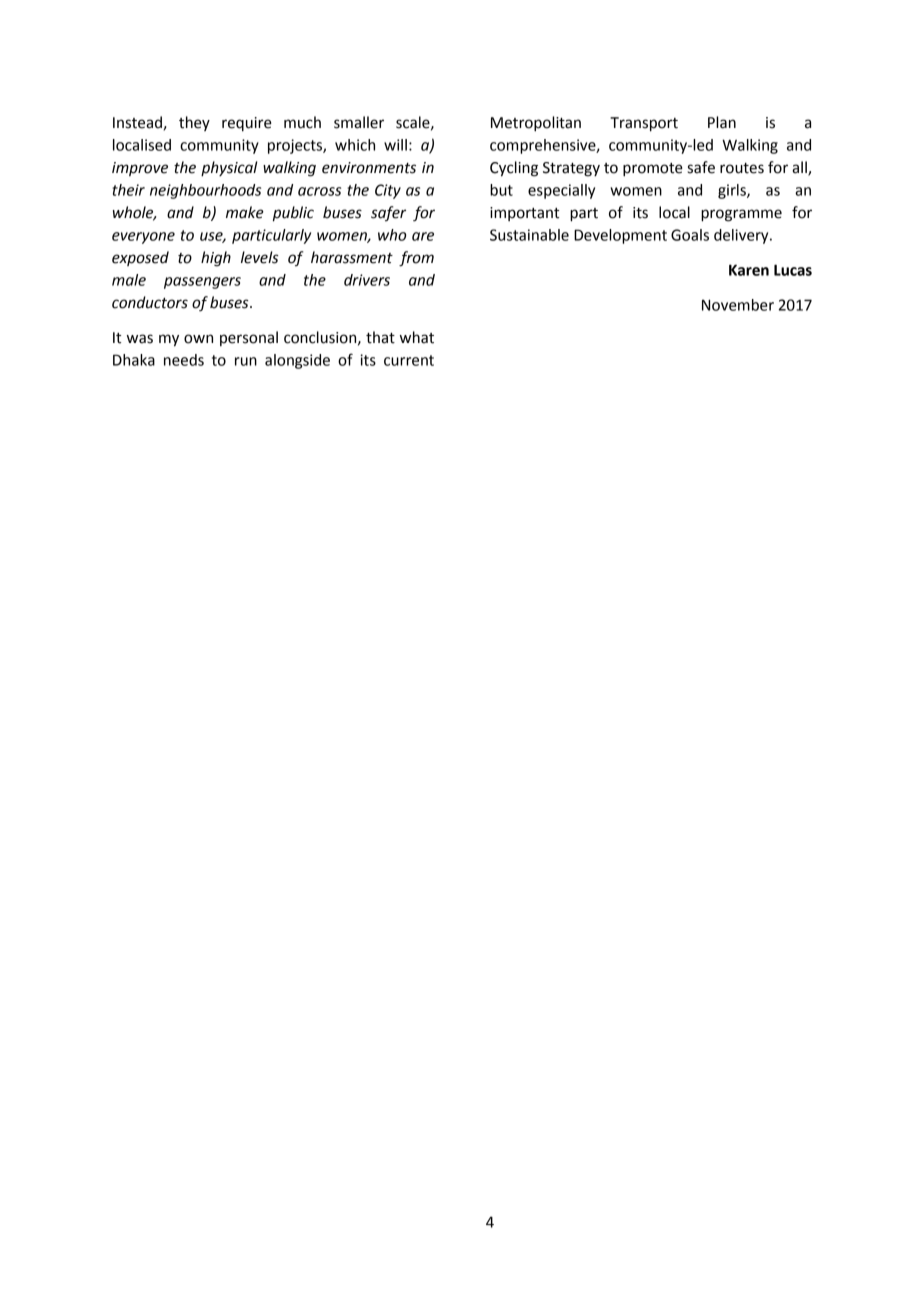 The height and width of the page is (1308, 924). What do you see at coordinates (738, 305) in the page?
I see `November` at bounding box center [738, 305].
